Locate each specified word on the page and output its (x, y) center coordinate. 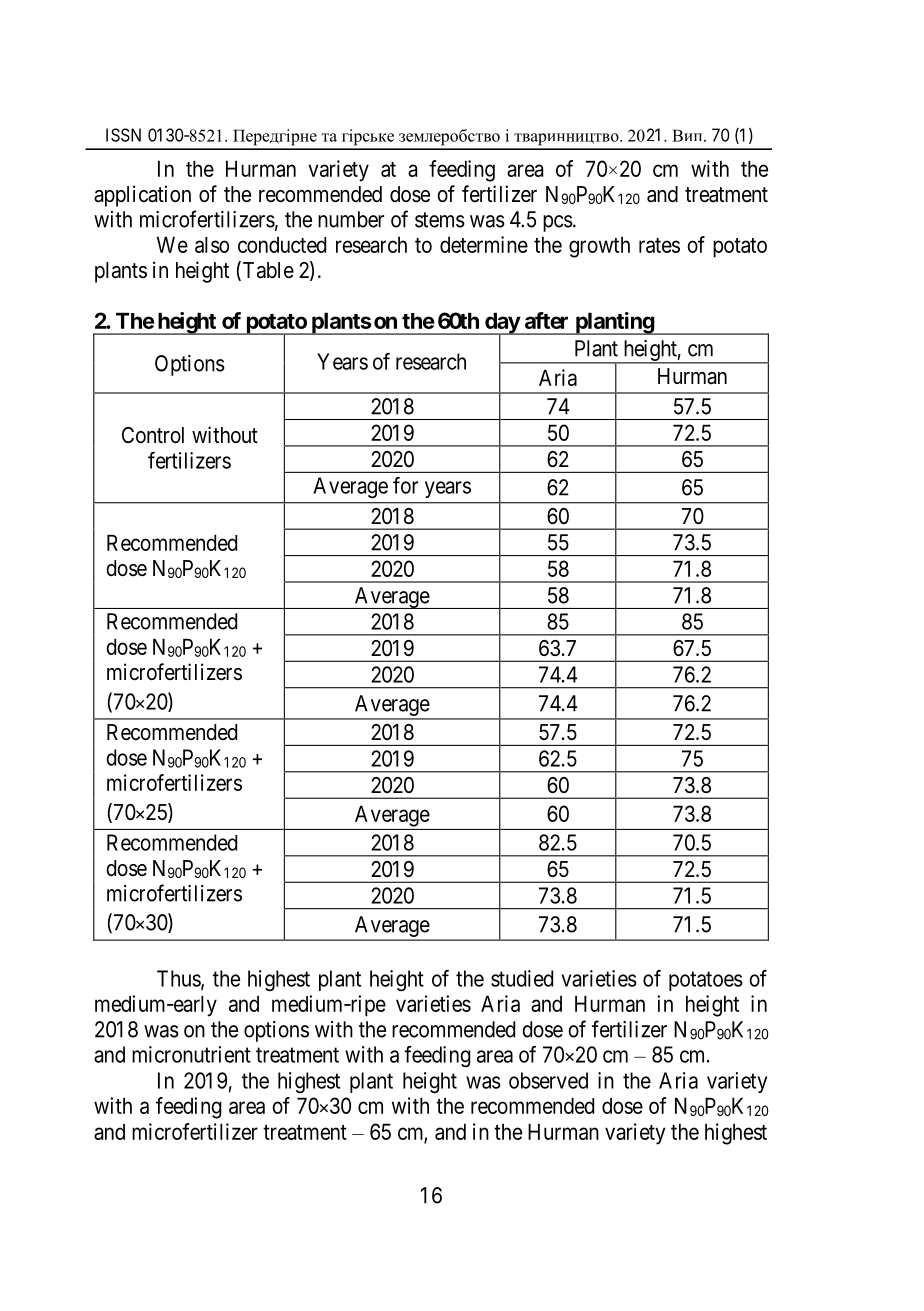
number (351, 219)
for (405, 485)
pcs (558, 223)
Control (153, 435)
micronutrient (191, 1054)
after (546, 320)
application (142, 196)
